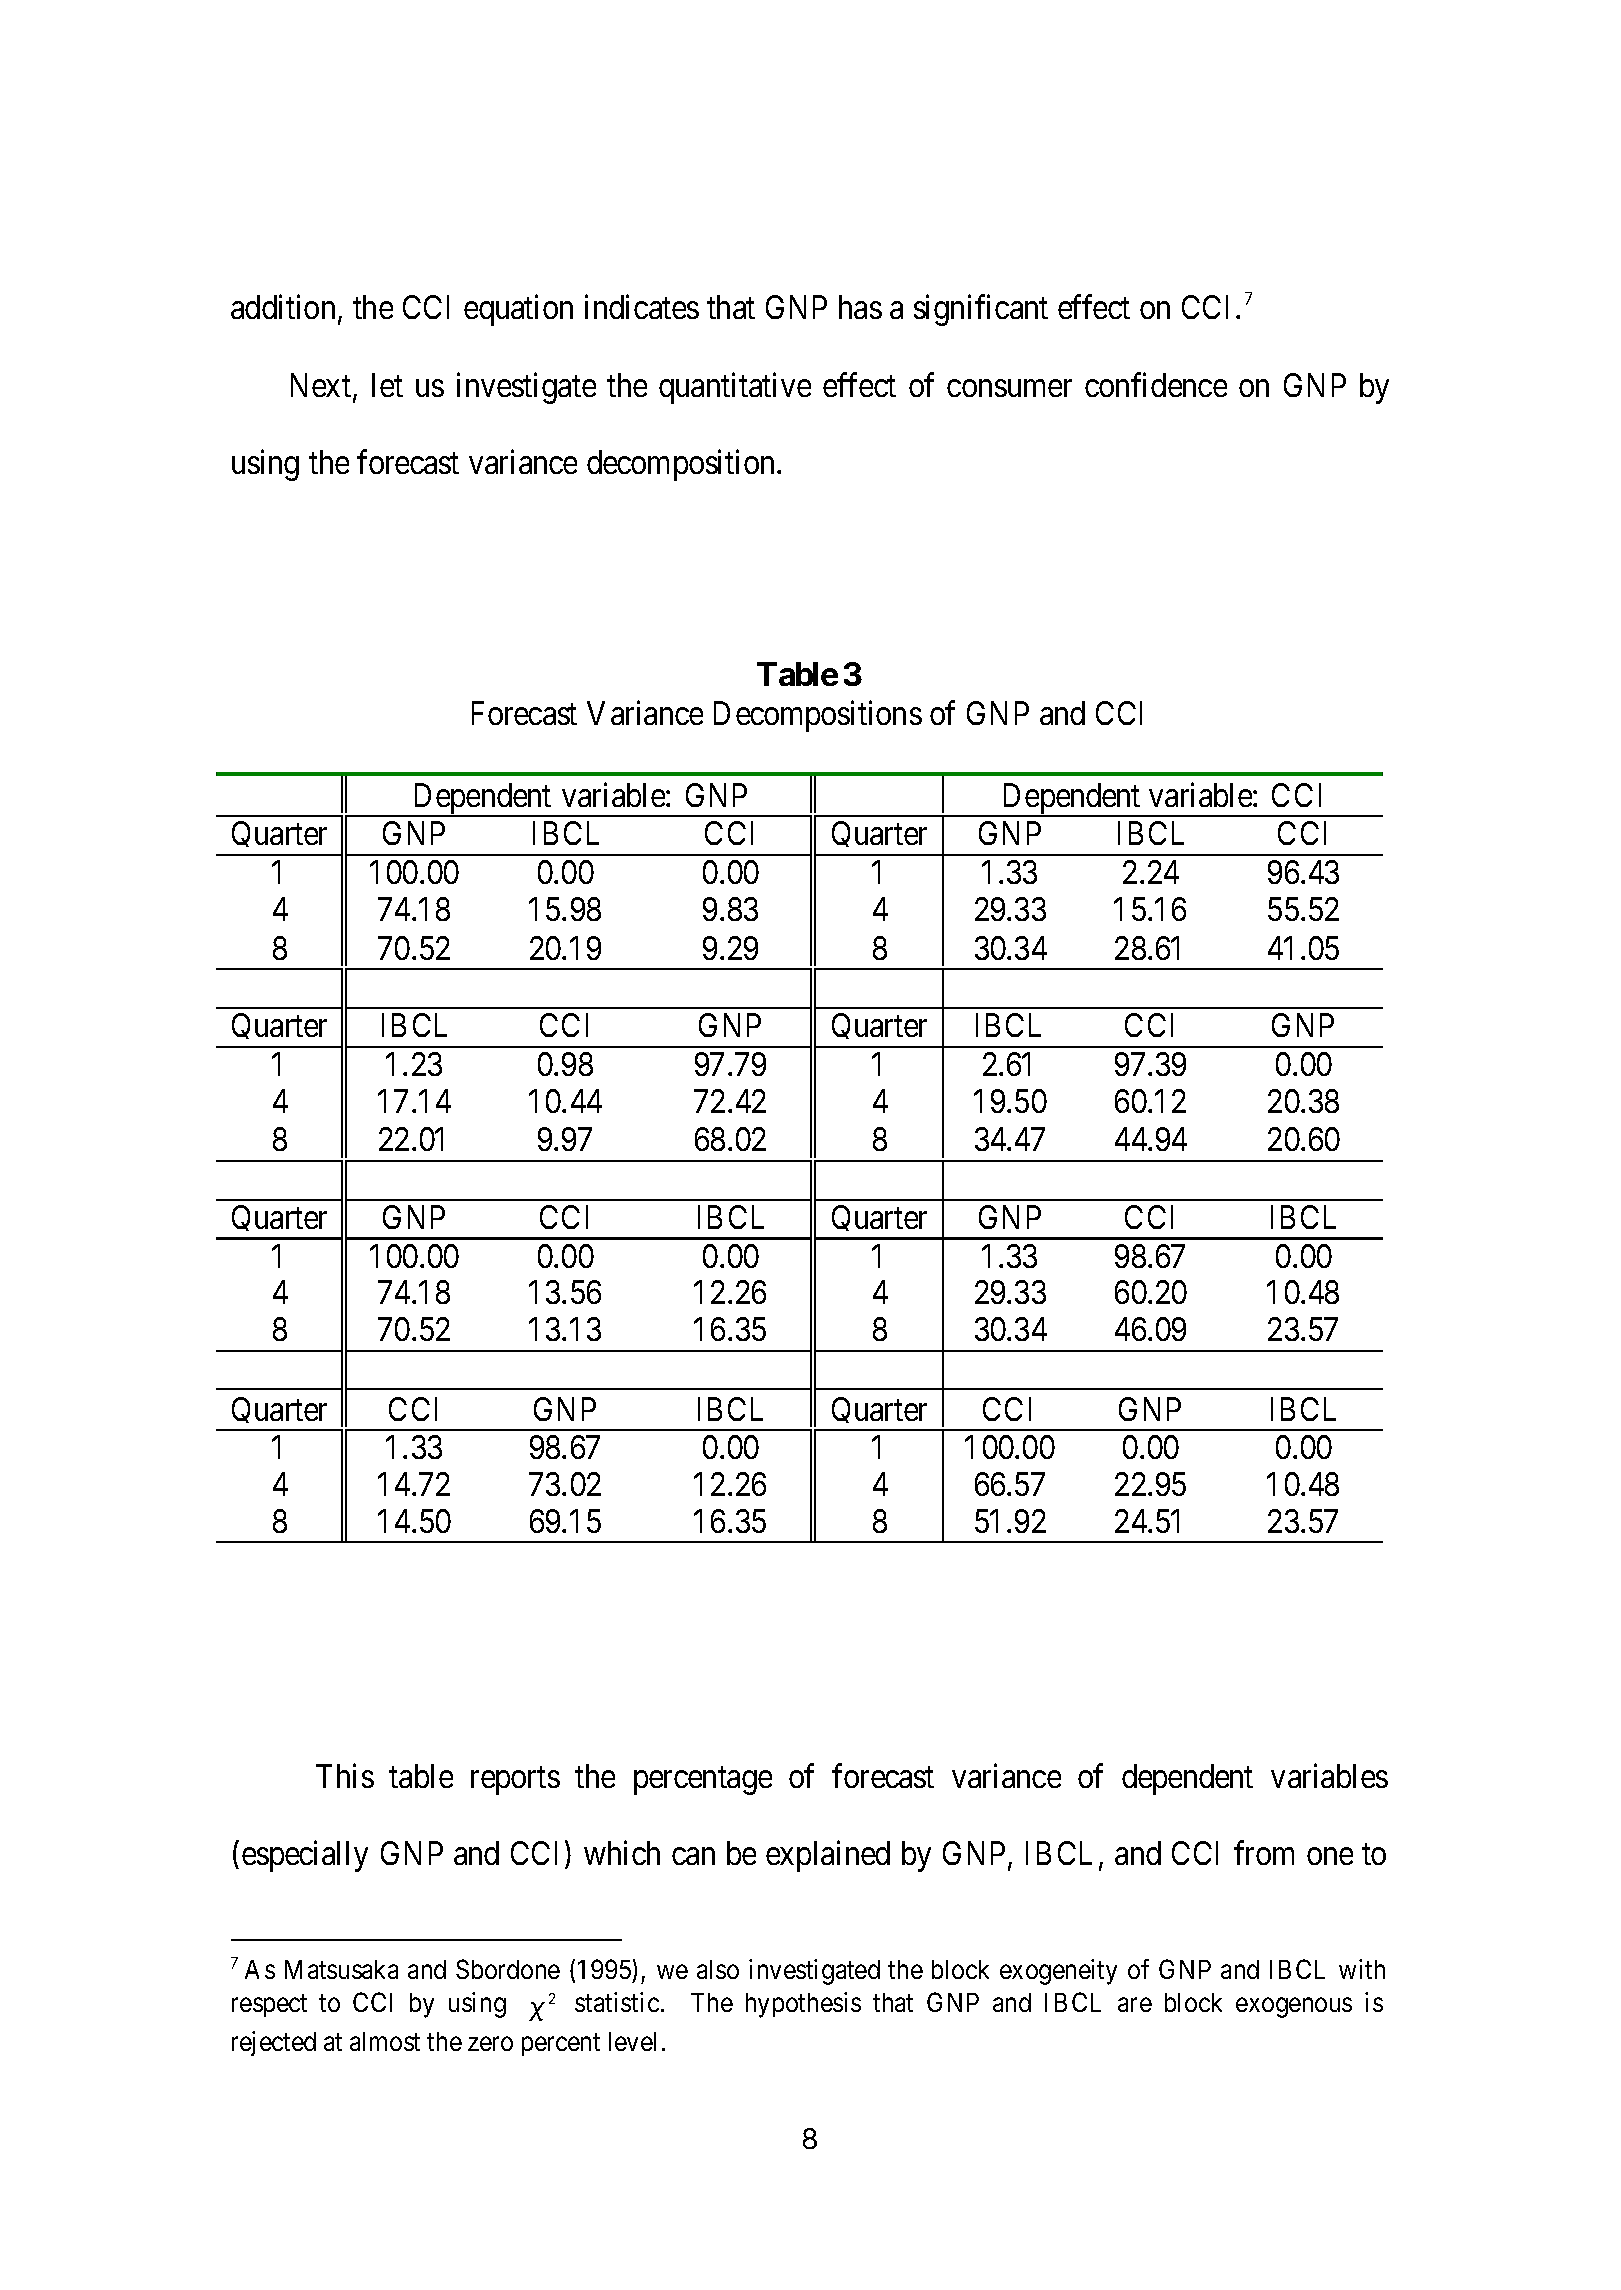  What do you see at coordinates (1264, 1853) in the screenshot?
I see `from` at bounding box center [1264, 1853].
